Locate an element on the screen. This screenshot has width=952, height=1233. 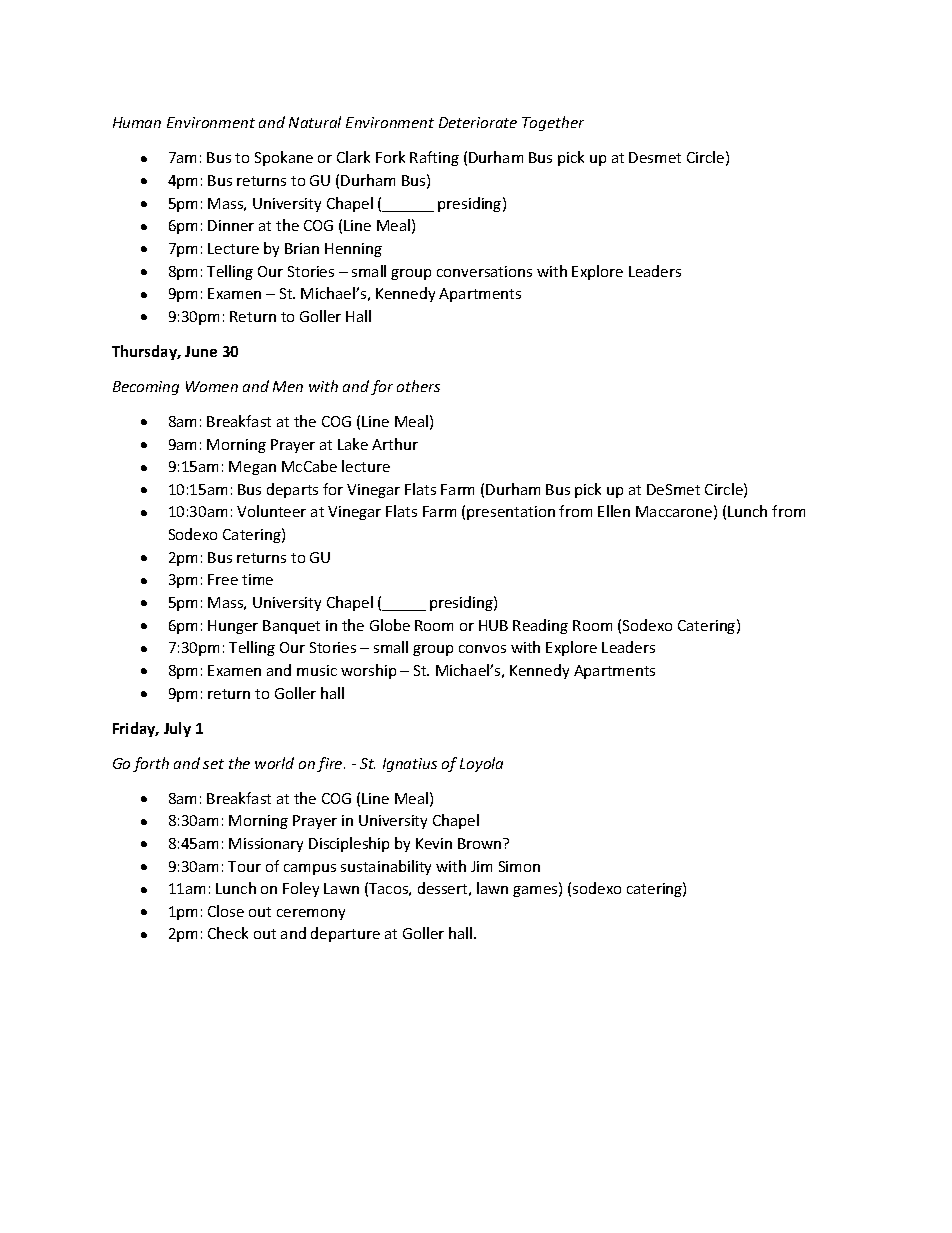
Together is located at coordinates (553, 123).
